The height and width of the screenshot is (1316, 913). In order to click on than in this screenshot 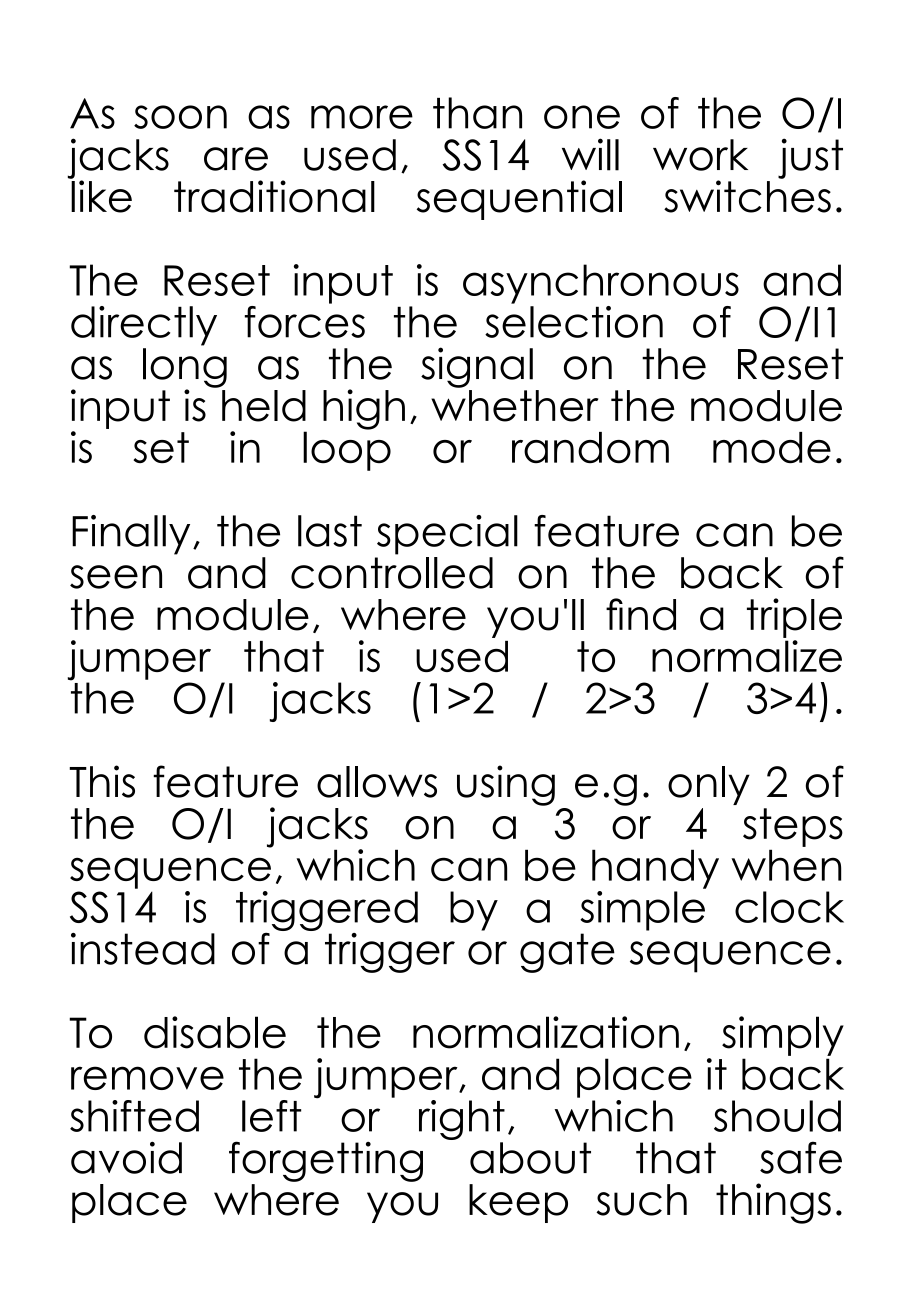, I will do `click(477, 113)`.
